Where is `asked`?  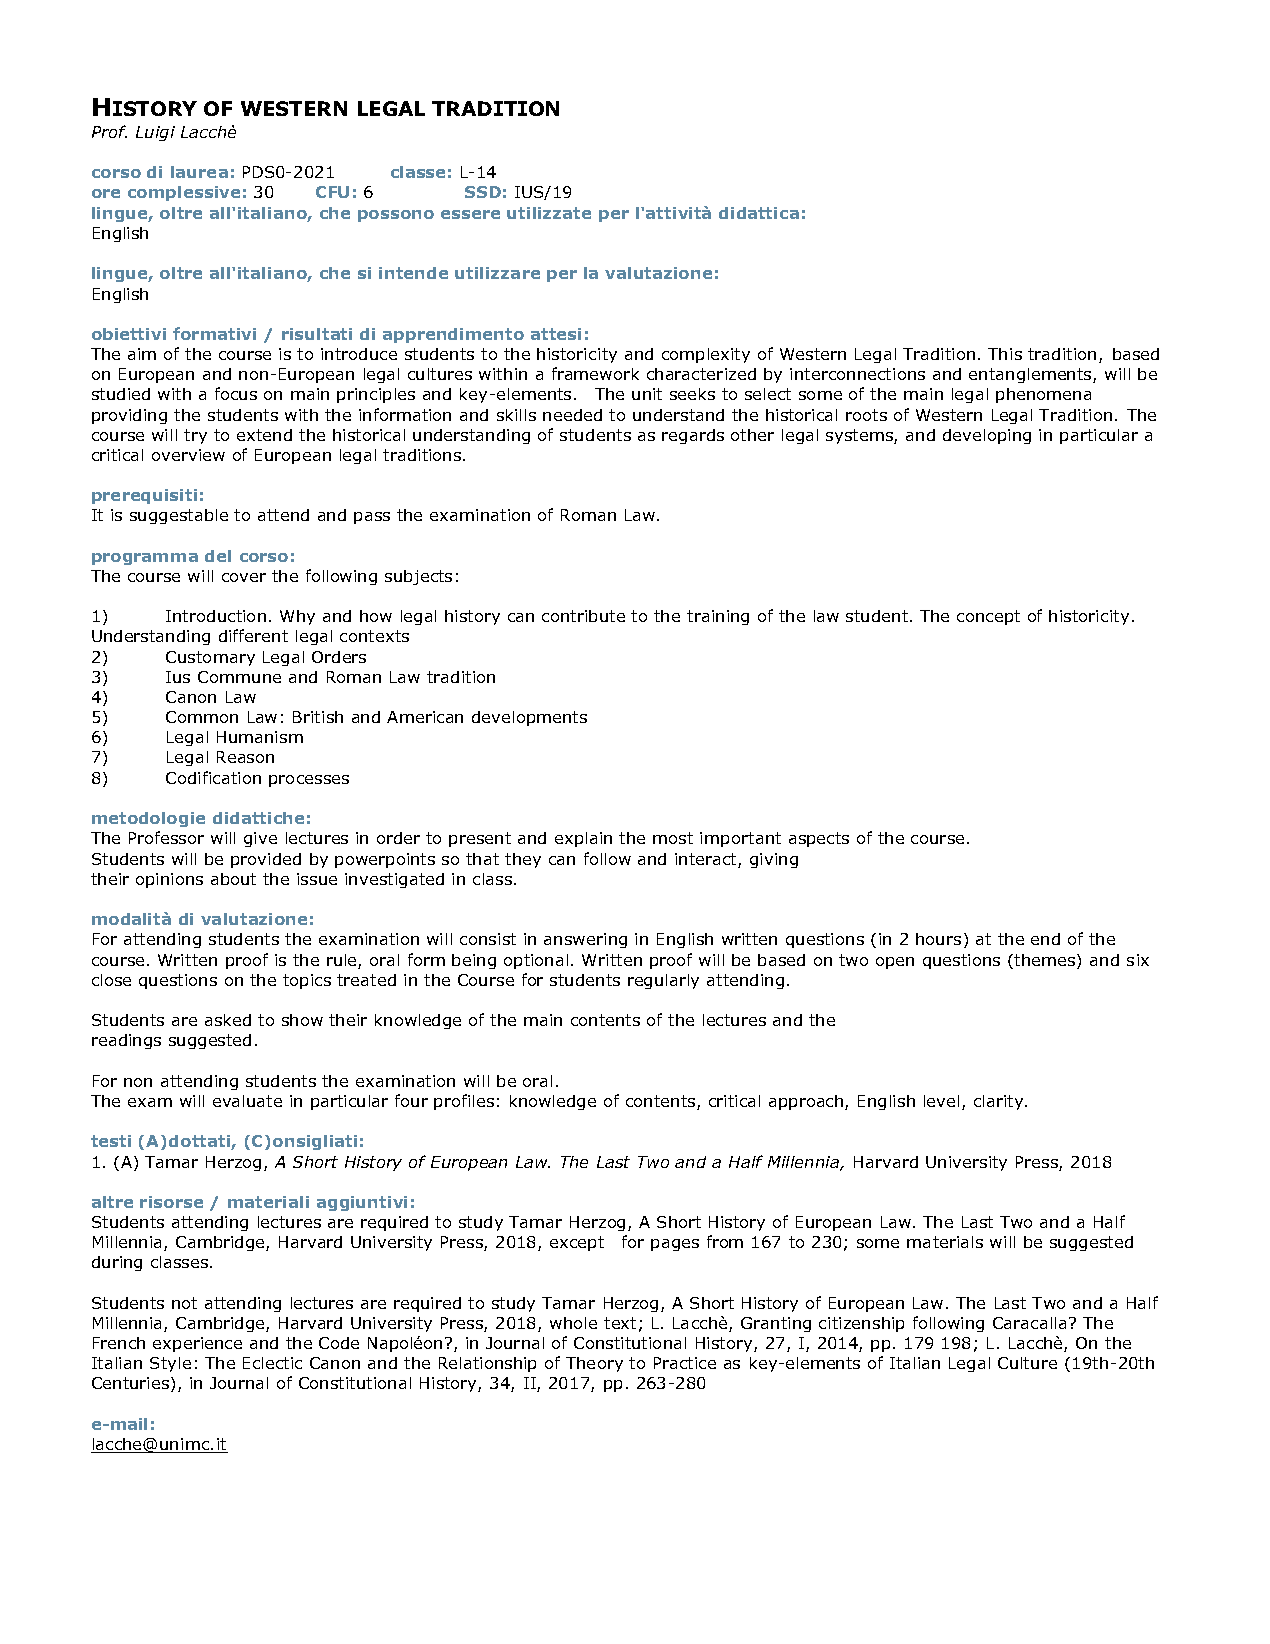
asked is located at coordinates (228, 1020).
